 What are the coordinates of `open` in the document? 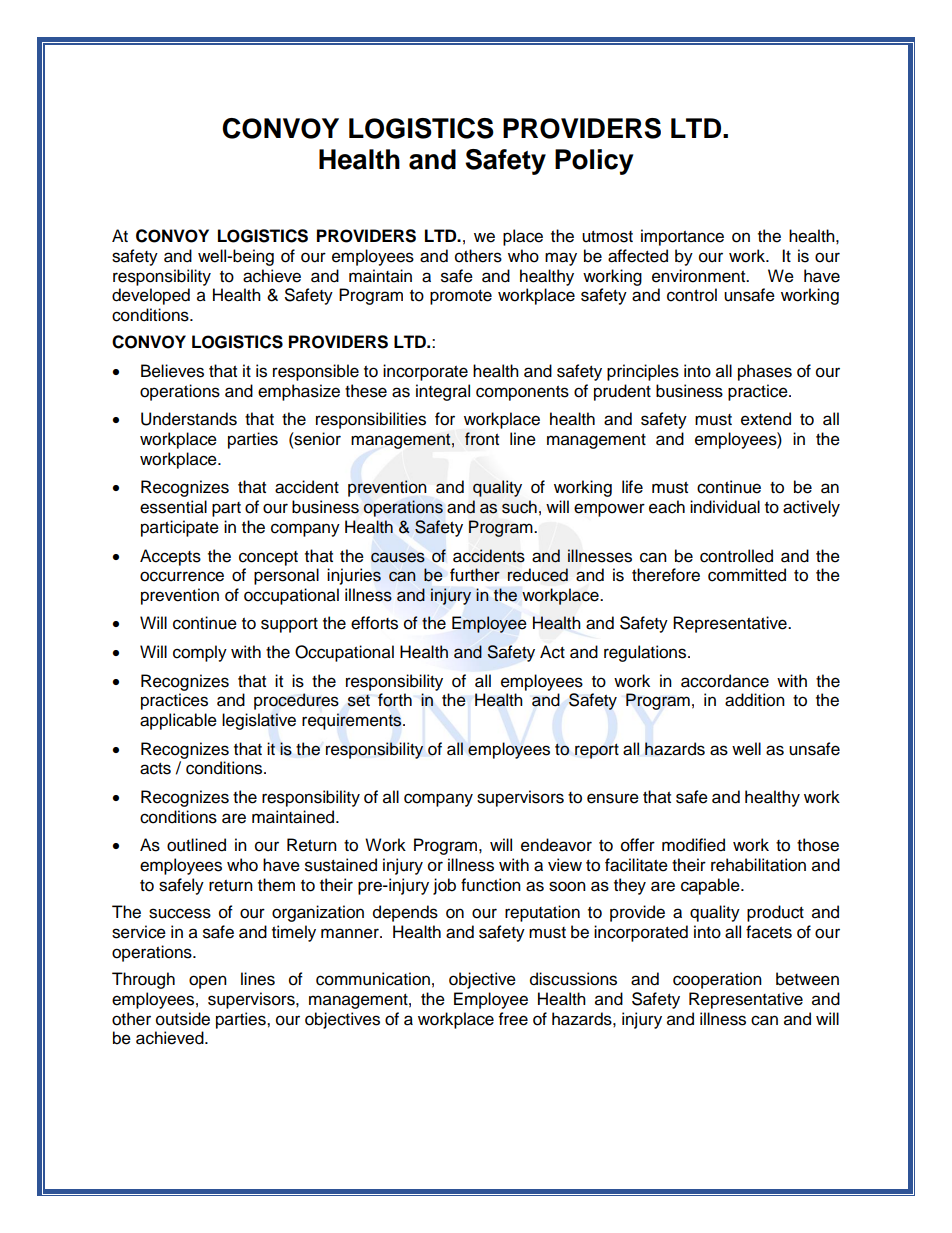 It's located at (208, 982).
